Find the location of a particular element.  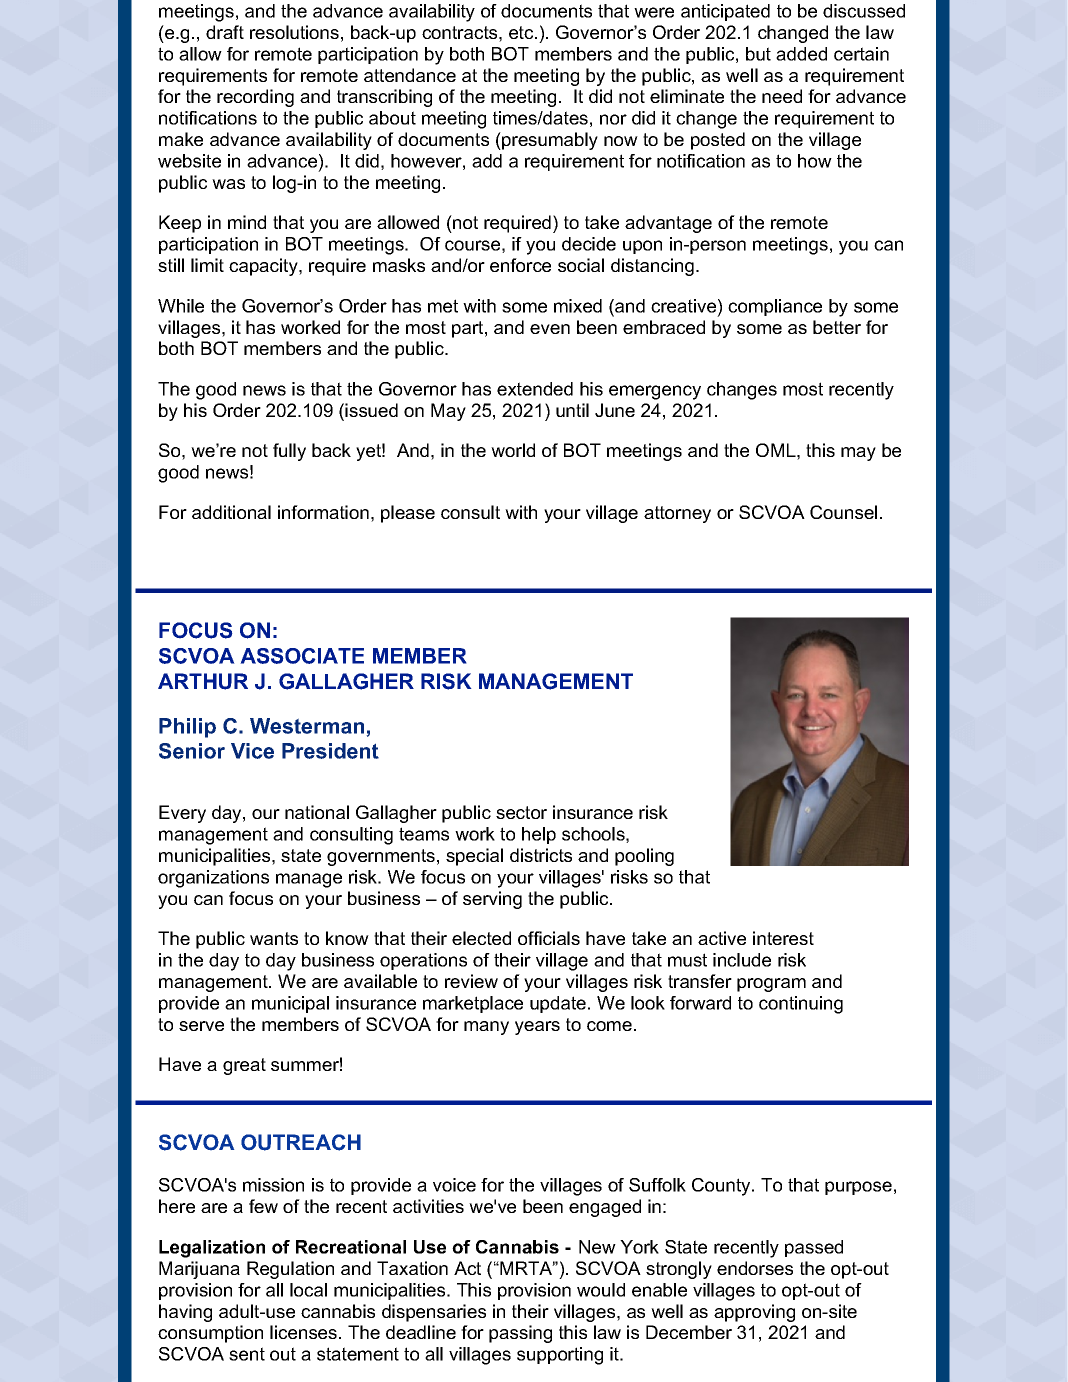

interest is located at coordinates (783, 938).
